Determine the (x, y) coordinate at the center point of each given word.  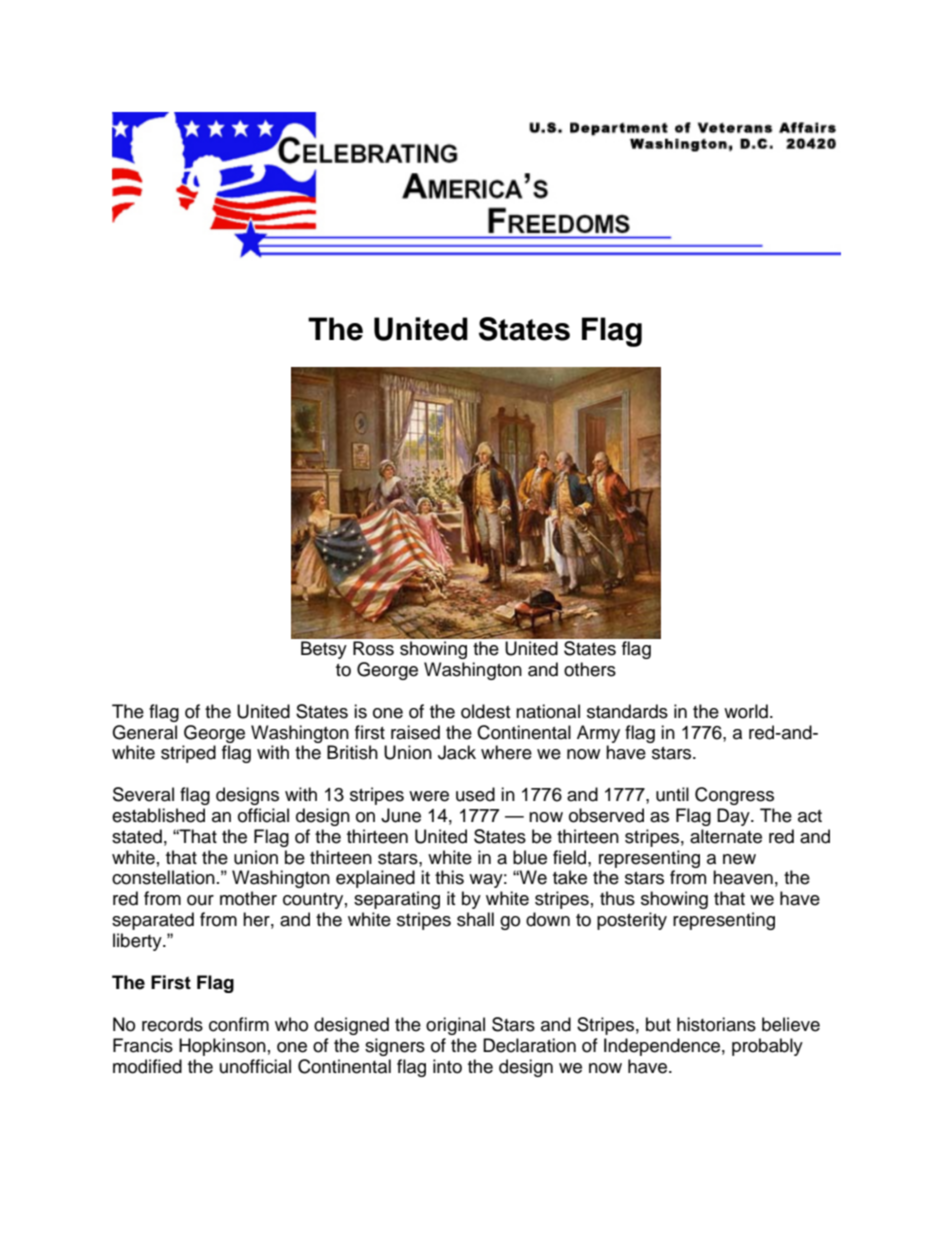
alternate (726, 836)
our (200, 900)
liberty (138, 942)
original (455, 1026)
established (158, 815)
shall (475, 919)
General (144, 732)
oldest (485, 711)
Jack (457, 752)
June (401, 815)
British (352, 752)
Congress (734, 796)
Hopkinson (222, 1047)
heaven (743, 877)
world (746, 711)
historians (716, 1024)
